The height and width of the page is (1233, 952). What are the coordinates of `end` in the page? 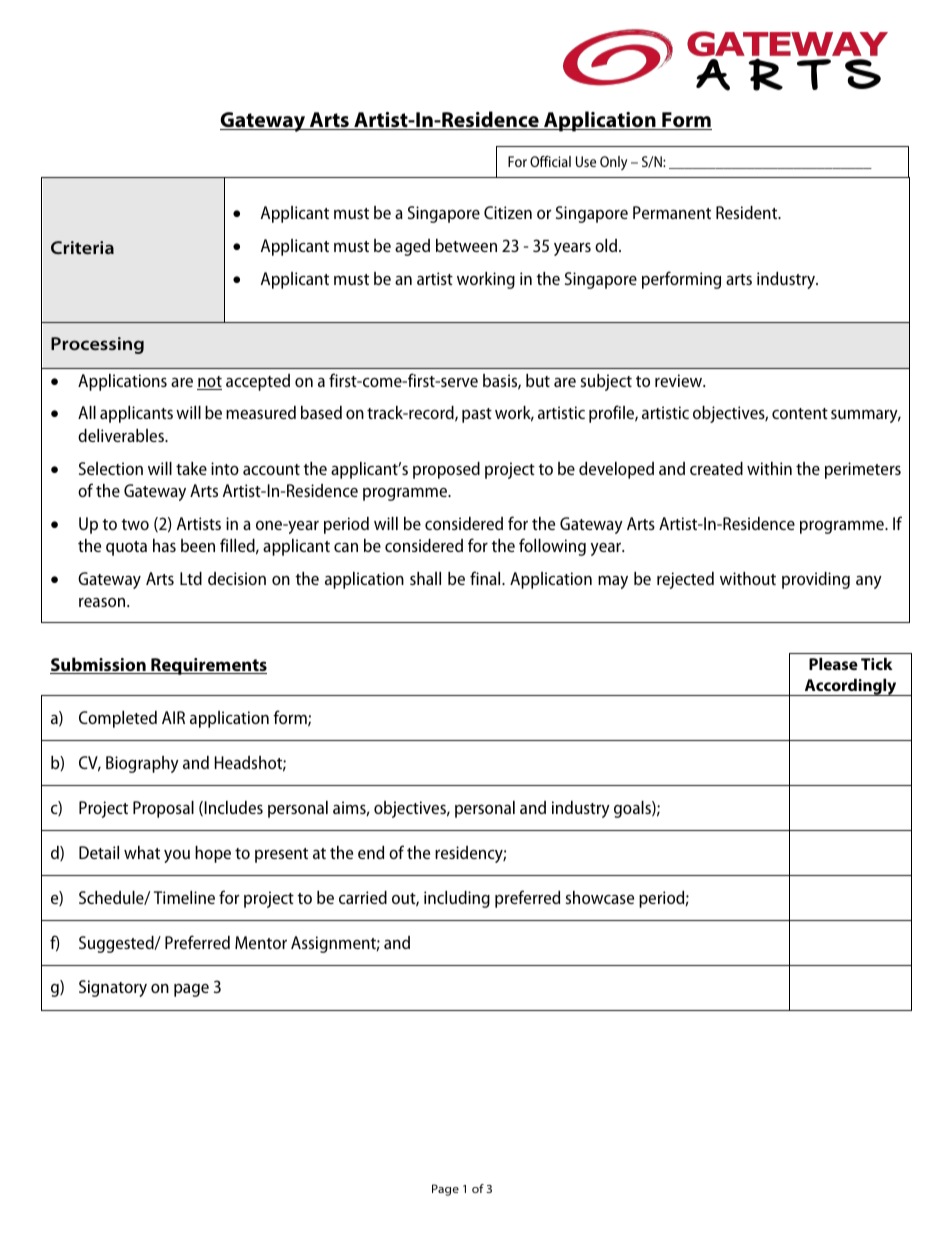 It's located at (371, 852).
